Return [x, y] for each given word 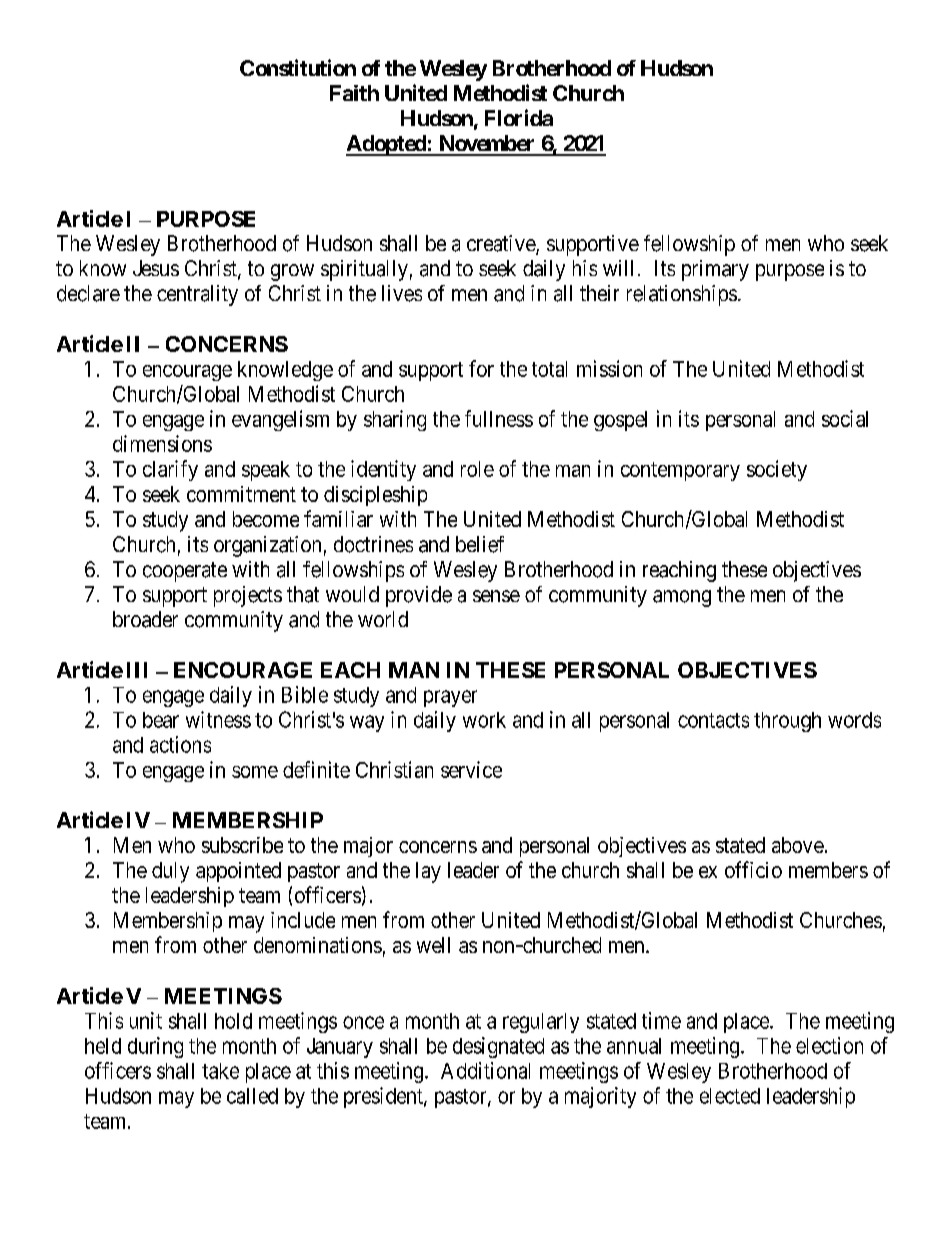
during [155, 1047]
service [471, 769]
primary [715, 270]
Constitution [298, 67]
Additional [485, 1070]
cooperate [185, 572]
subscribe [242, 845]
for [481, 368]
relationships [682, 295]
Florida [519, 117]
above [798, 845]
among [682, 598]
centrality [197, 295]
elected [730, 1096]
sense [496, 596]
